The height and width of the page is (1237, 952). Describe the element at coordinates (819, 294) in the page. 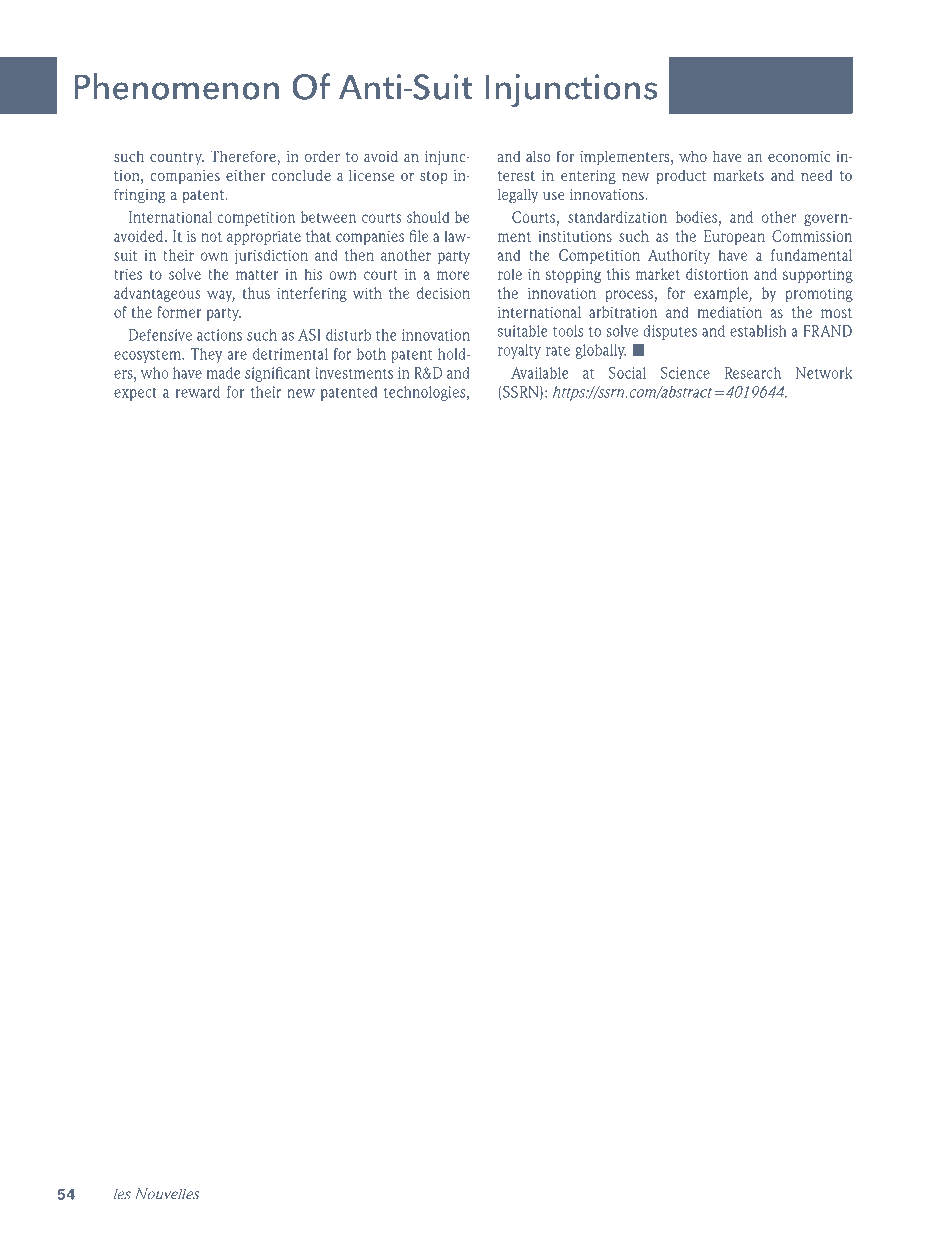

I see `promoting` at that location.
